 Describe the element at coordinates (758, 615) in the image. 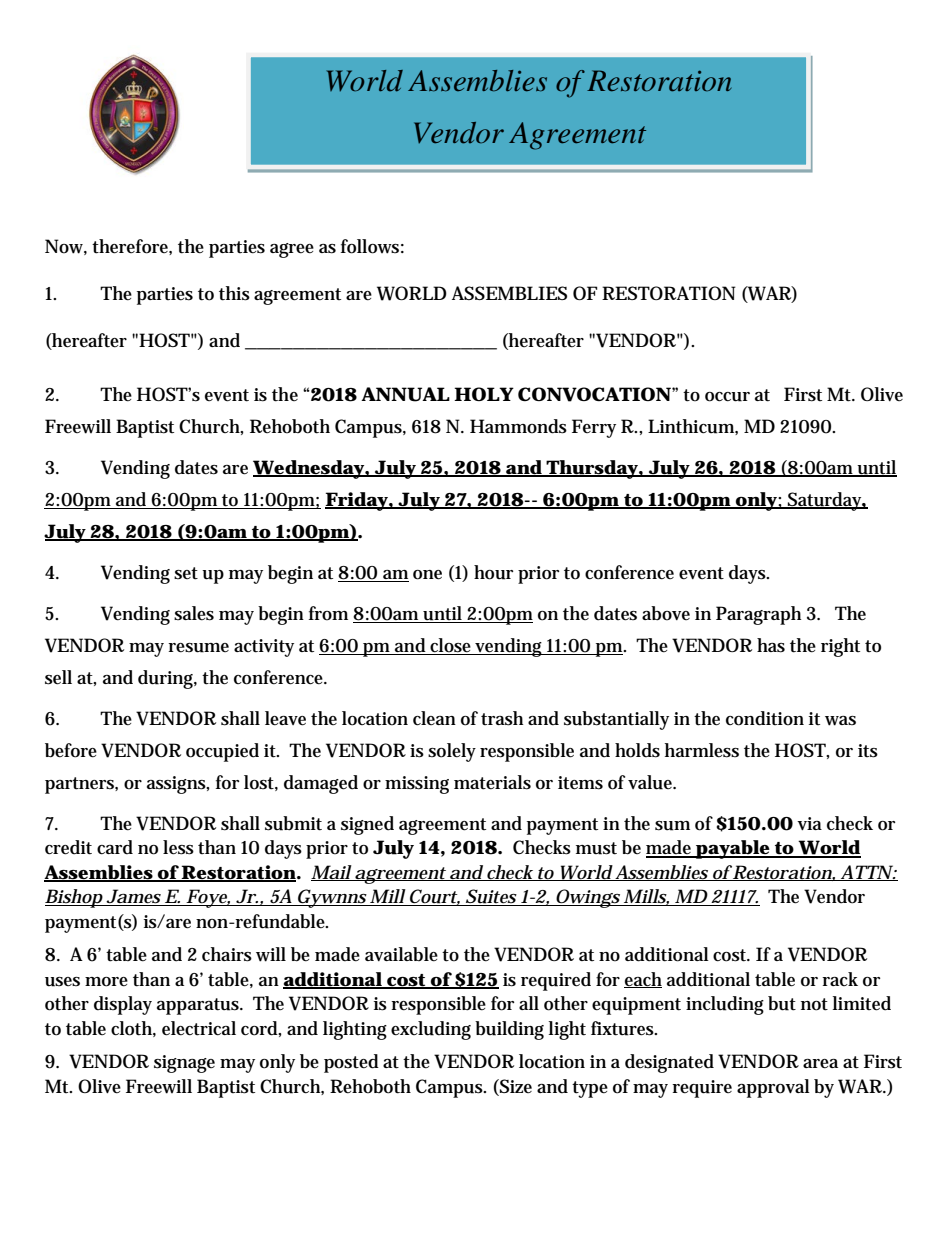

I see `Paragraph` at that location.
